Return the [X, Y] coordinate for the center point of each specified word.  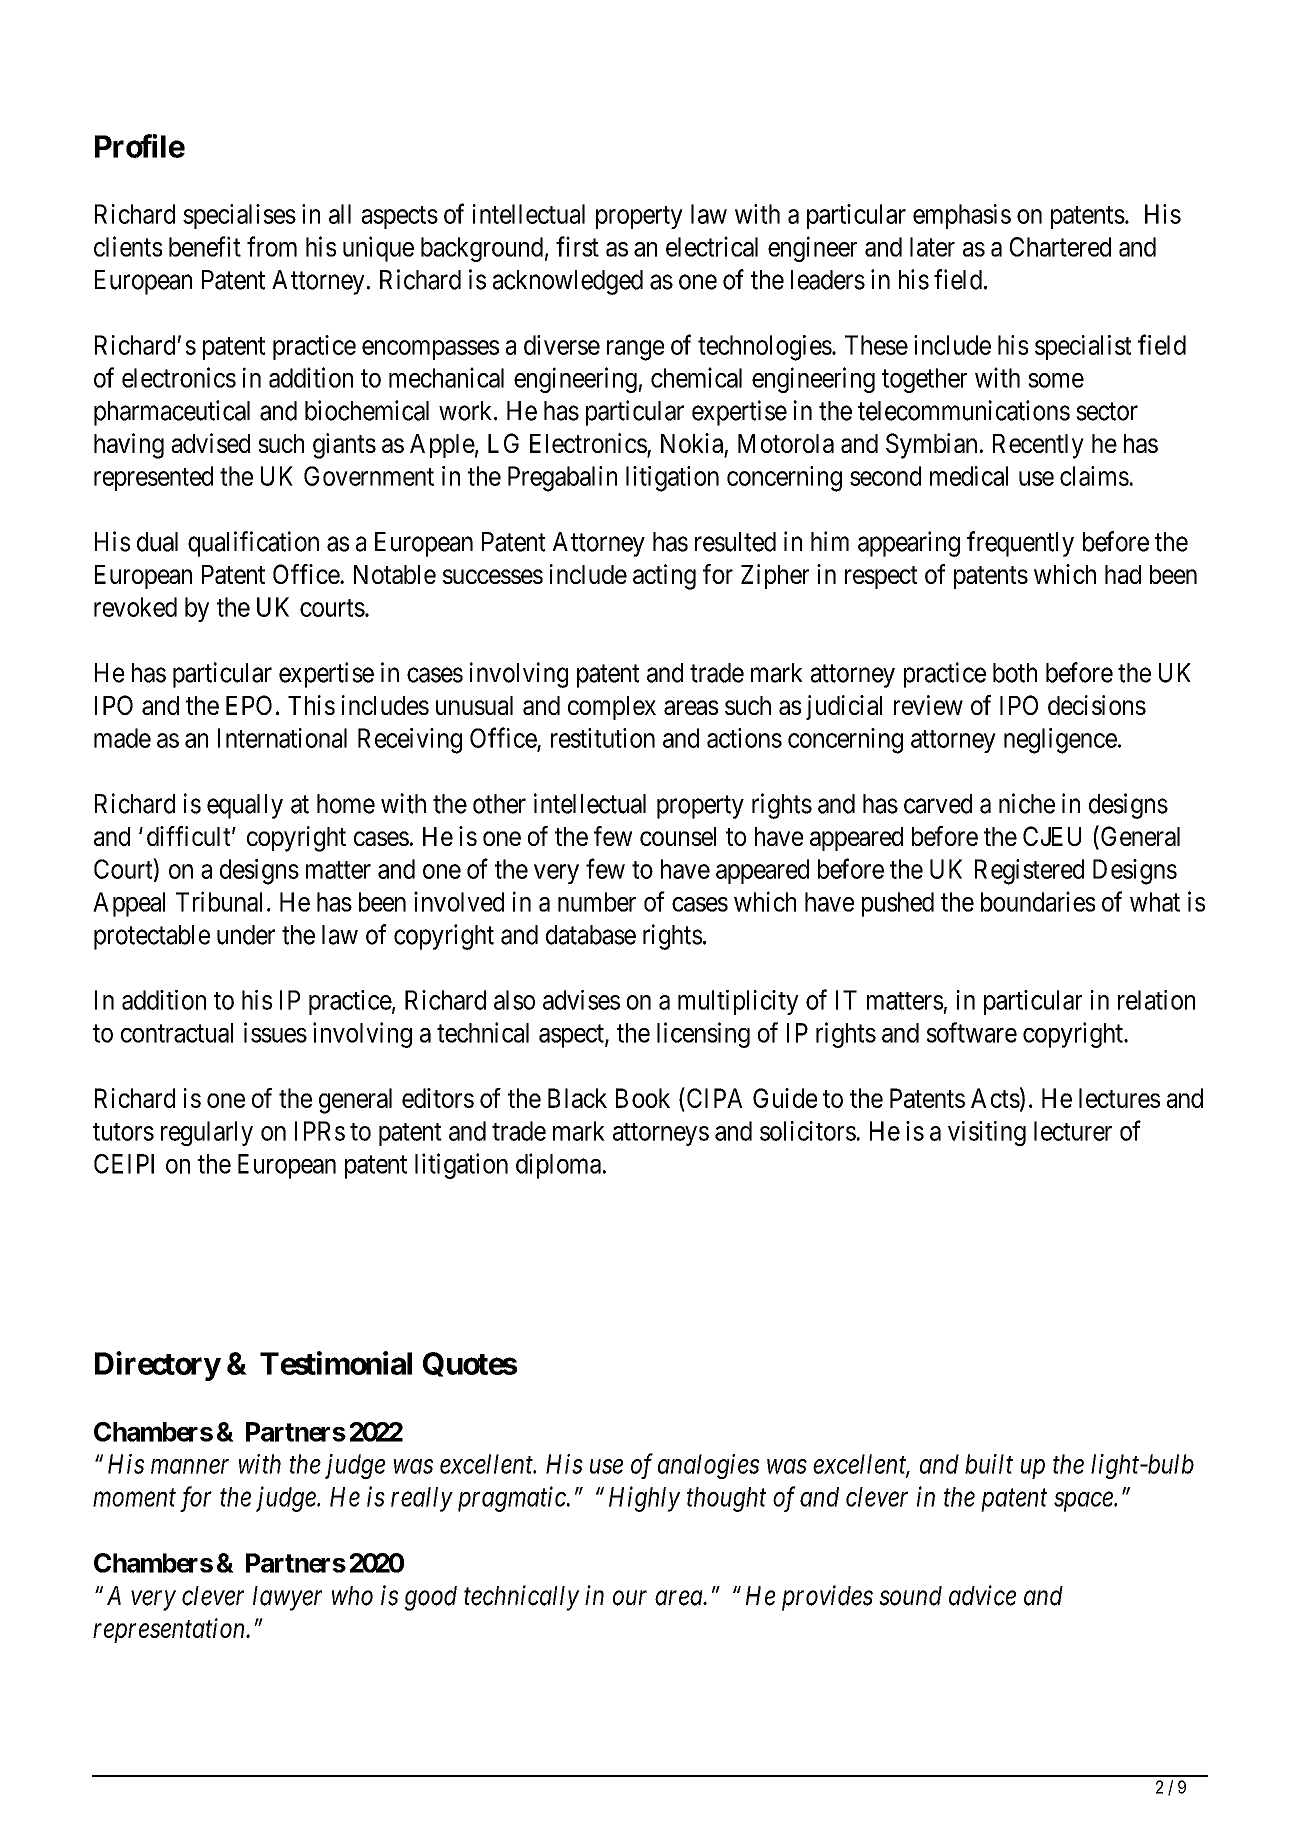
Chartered [1060, 247]
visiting [987, 1133]
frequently [1020, 544]
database [591, 935]
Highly [645, 1499]
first [577, 246]
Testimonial [336, 1363]
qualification [253, 544]
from [272, 246]
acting [664, 577]
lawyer [287, 1598]
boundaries [1038, 901]
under [246, 935]
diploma [558, 1166]
